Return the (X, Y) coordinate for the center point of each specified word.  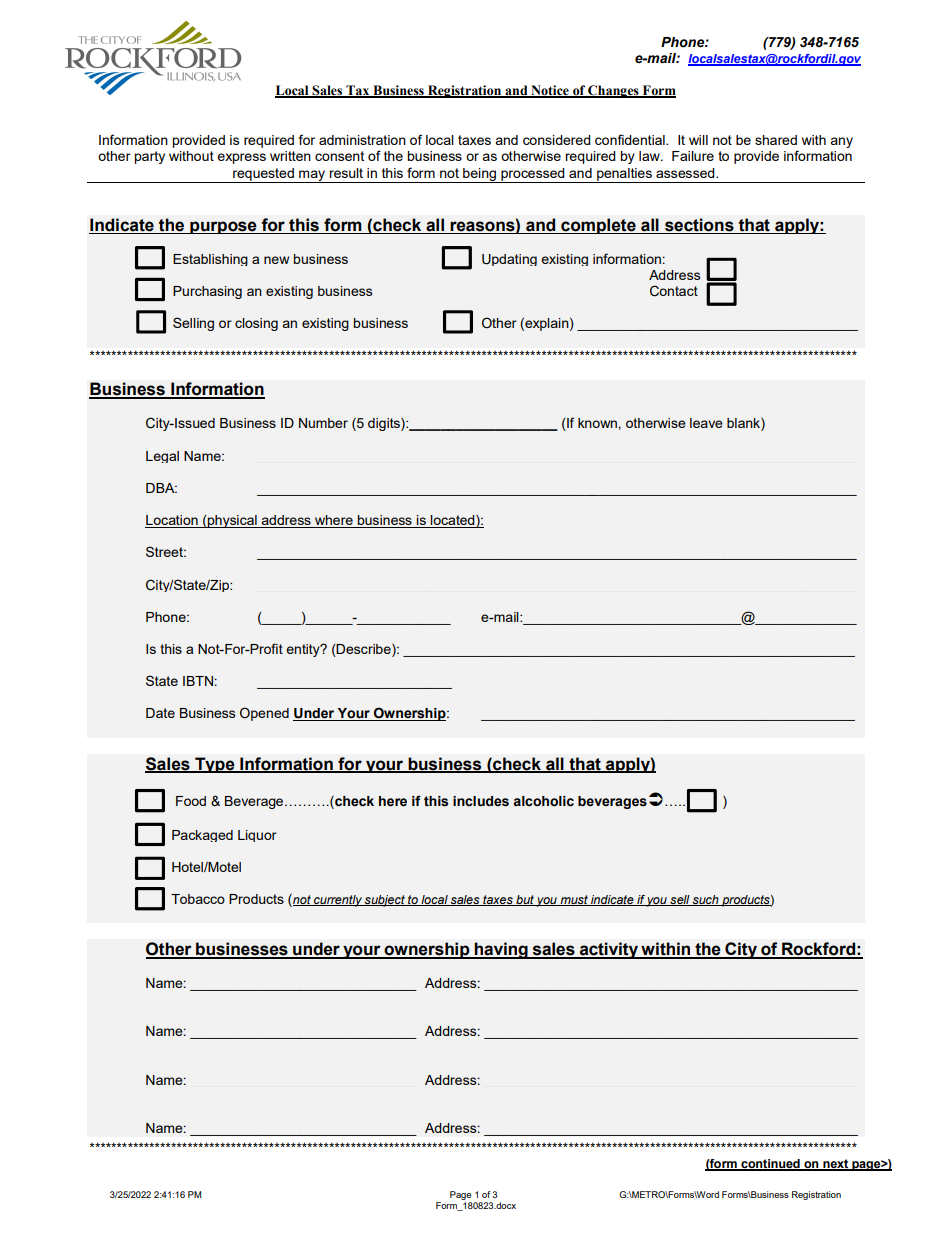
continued (770, 1165)
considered (557, 140)
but (525, 900)
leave (706, 423)
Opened (264, 714)
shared (776, 140)
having (501, 950)
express (241, 158)
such (706, 900)
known (598, 423)
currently (338, 901)
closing (256, 324)
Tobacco (198, 899)
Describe (364, 650)
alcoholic (543, 801)
